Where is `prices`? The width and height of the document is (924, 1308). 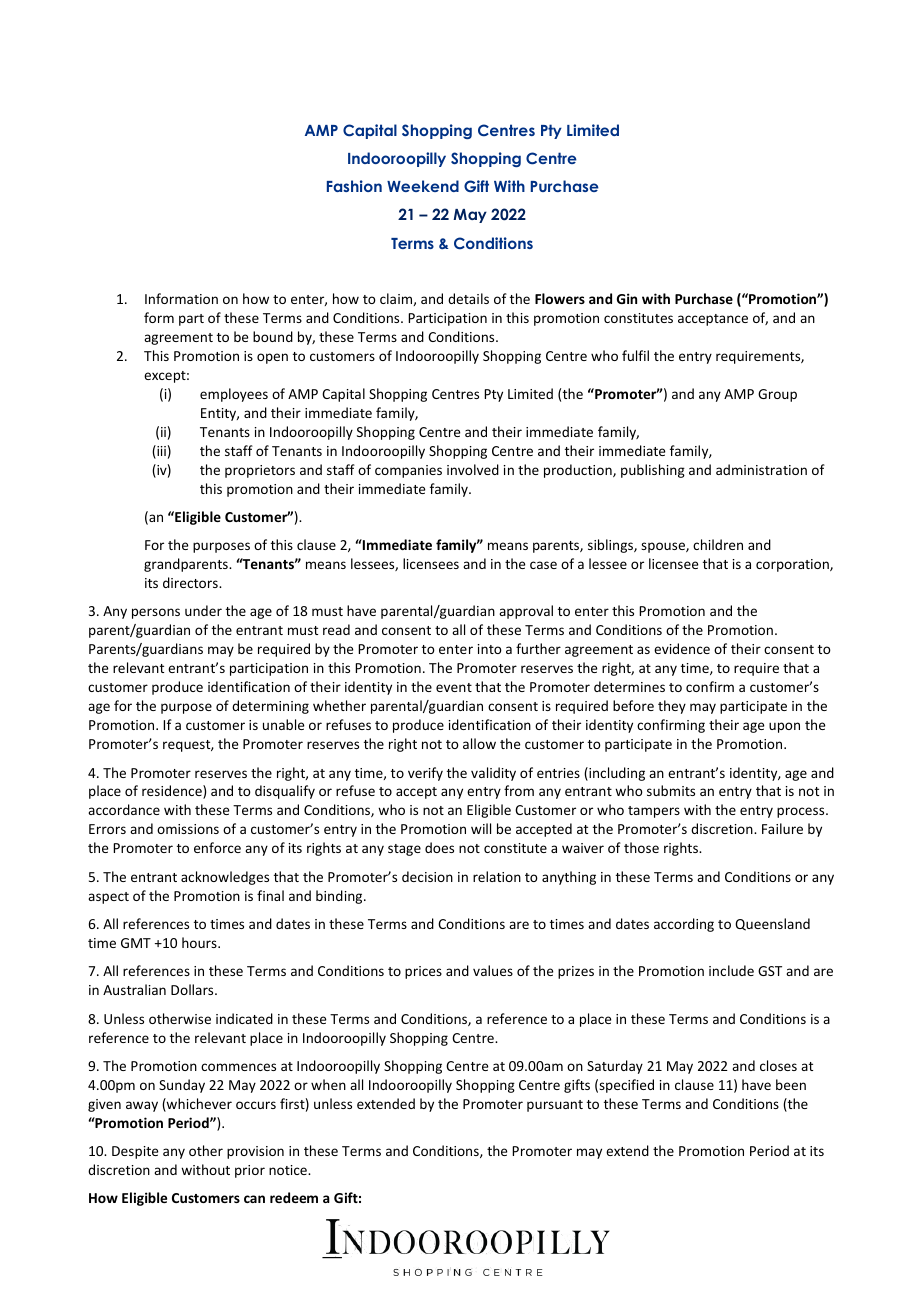
prices is located at coordinates (423, 972).
